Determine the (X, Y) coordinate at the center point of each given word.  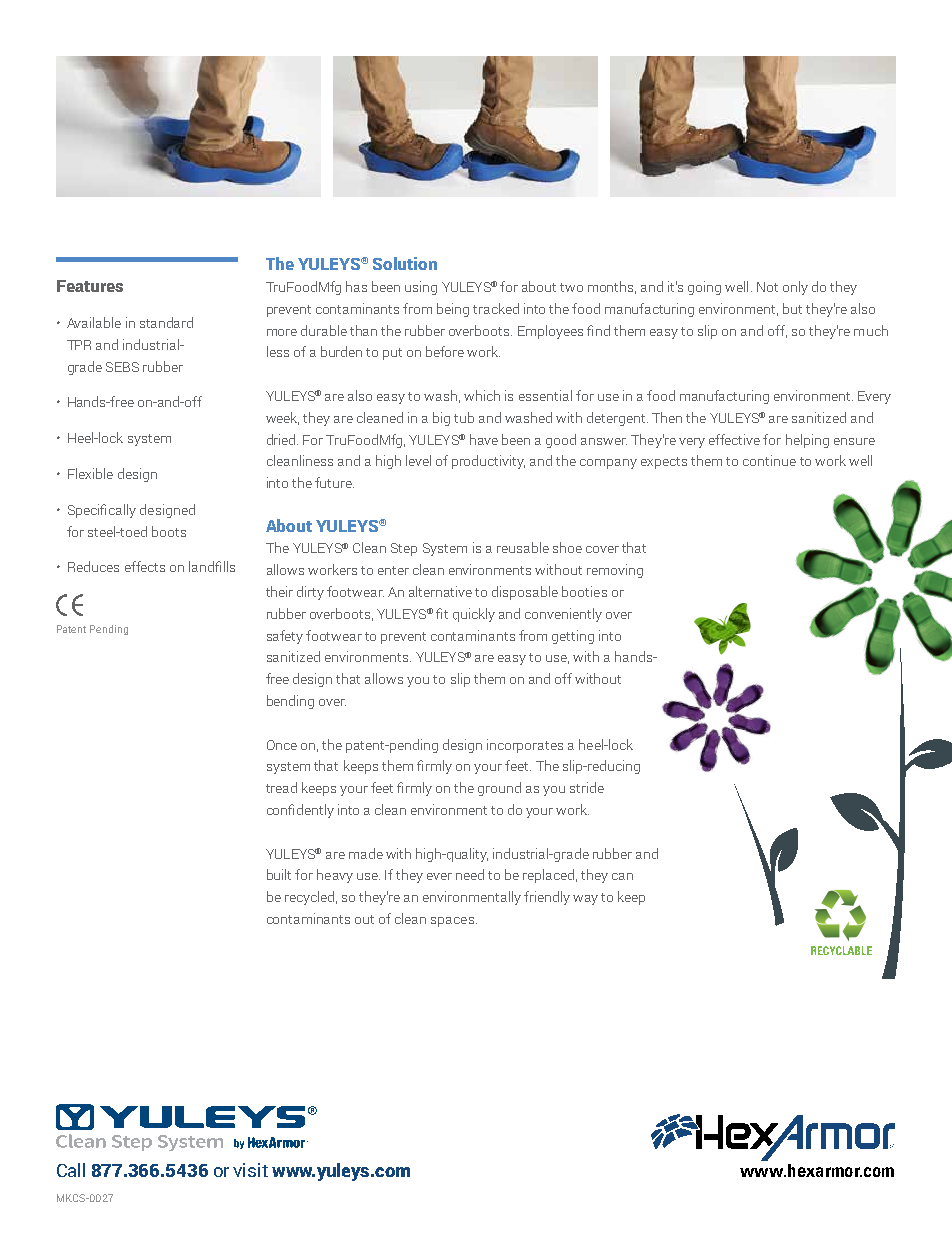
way (585, 900)
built (279, 874)
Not (767, 287)
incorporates (525, 746)
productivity (488, 462)
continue (769, 460)
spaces (452, 922)
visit (250, 1170)
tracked (496, 308)
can (622, 876)
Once (282, 745)
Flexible (90, 473)
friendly (547, 898)
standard (166, 322)
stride (587, 787)
